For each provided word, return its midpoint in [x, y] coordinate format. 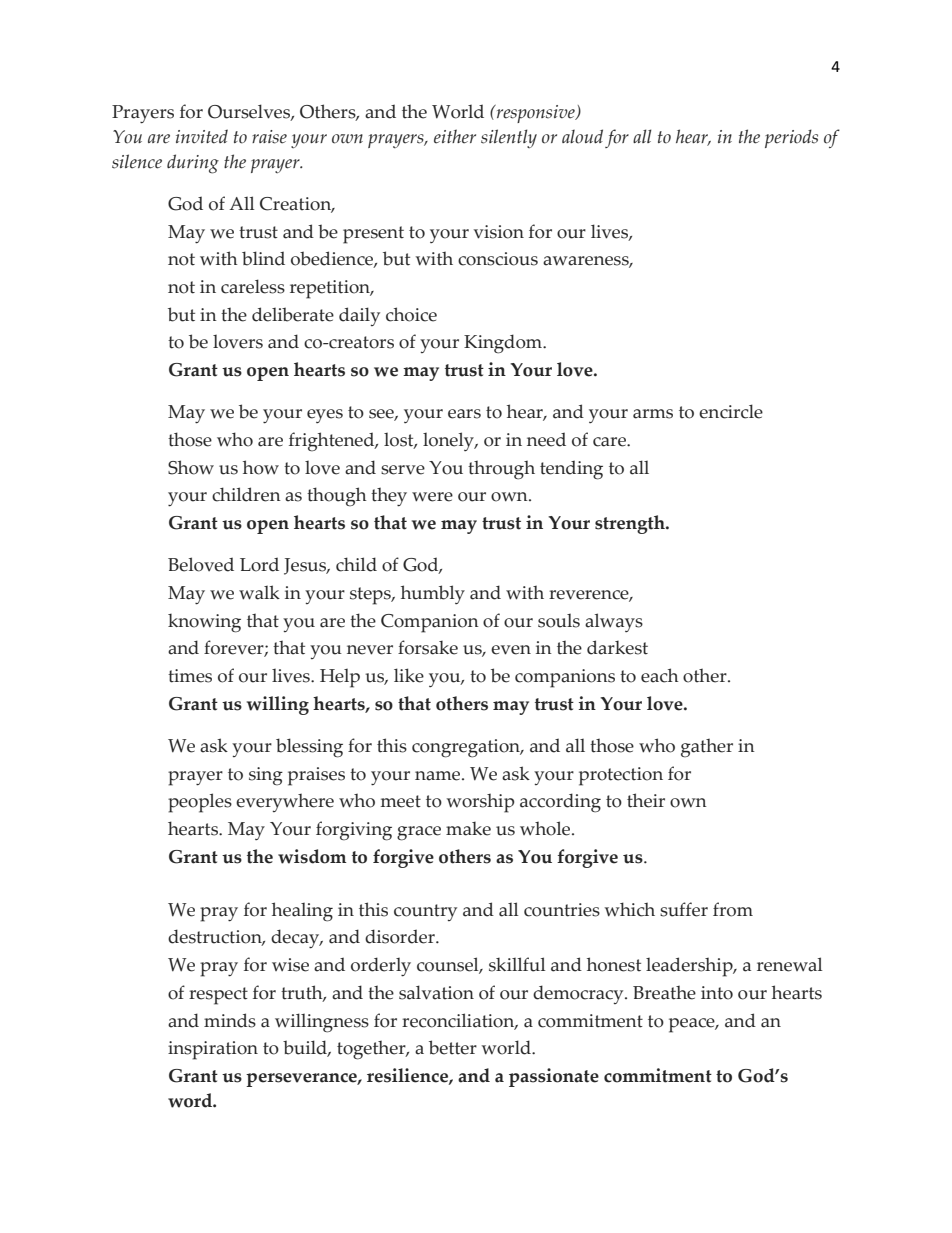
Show [191, 467]
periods [791, 138]
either [455, 136]
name [439, 776]
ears [464, 414]
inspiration [213, 1050]
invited [202, 136]
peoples [200, 803]
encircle [731, 411]
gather [707, 748]
